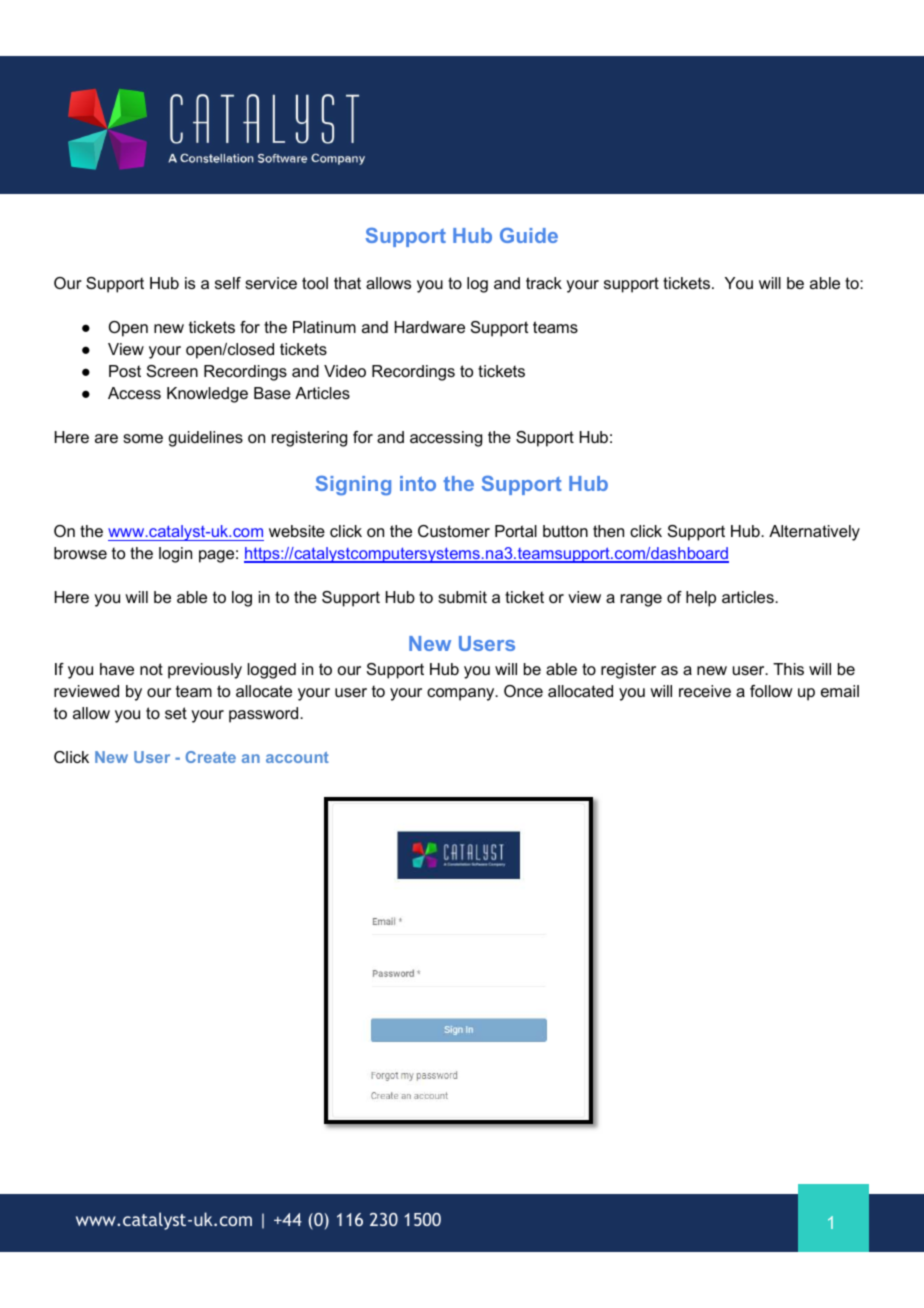 This document has width=924, height=1308. What do you see at coordinates (430, 327) in the document?
I see `Hardware` at bounding box center [430, 327].
